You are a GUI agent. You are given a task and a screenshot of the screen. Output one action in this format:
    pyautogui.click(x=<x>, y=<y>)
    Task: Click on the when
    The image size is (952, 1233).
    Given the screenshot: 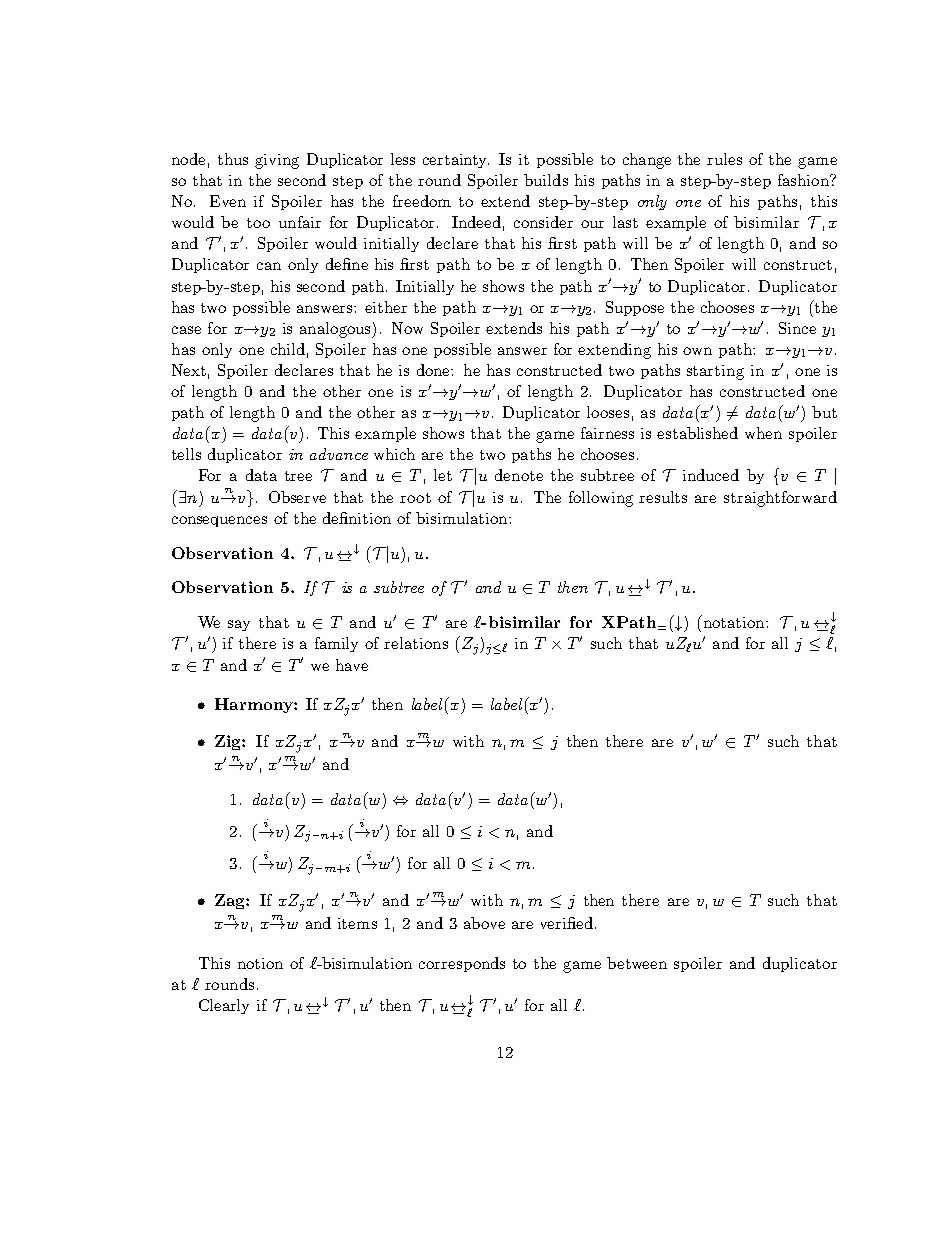 What is the action you would take?
    pyautogui.click(x=763, y=433)
